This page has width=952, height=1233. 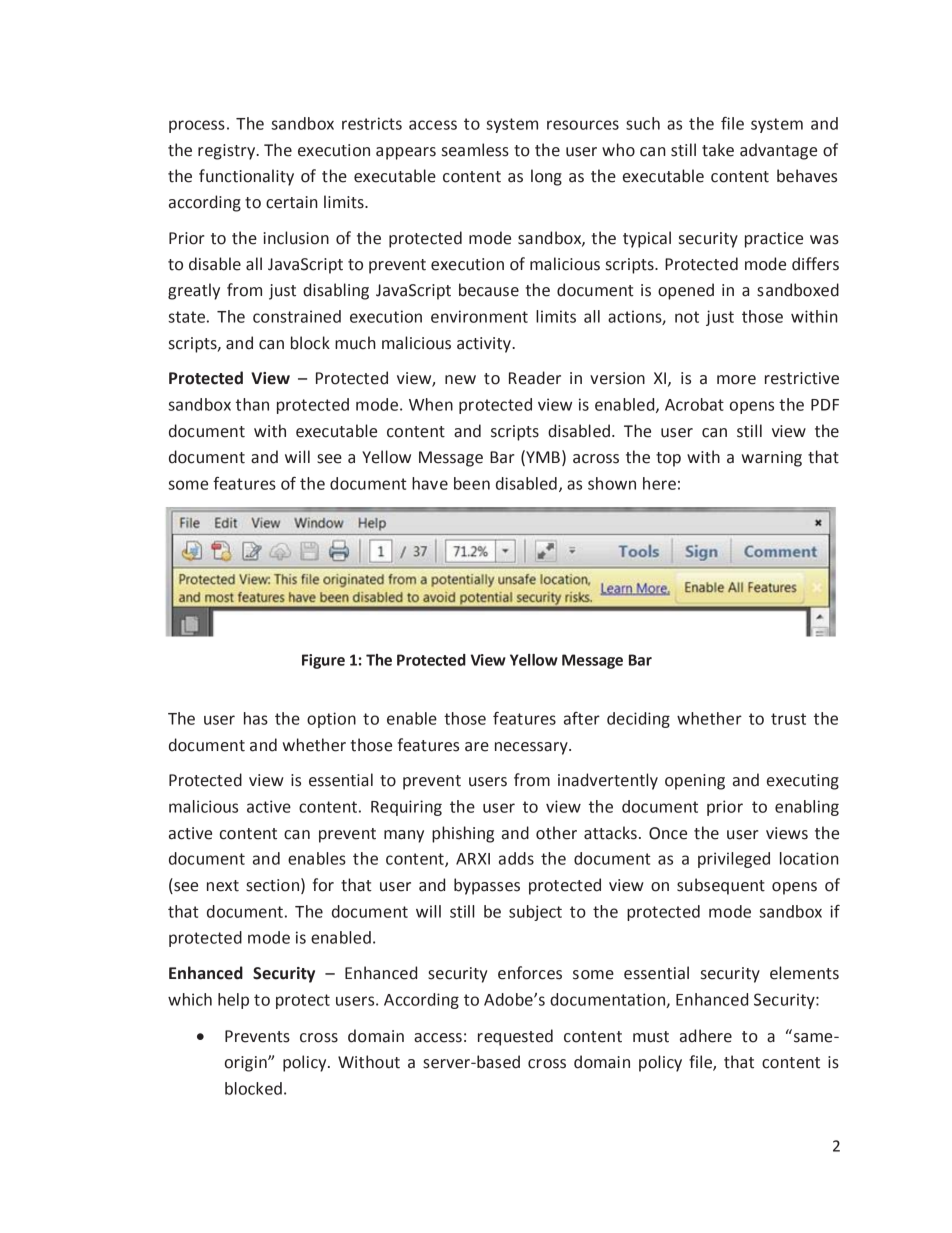 What do you see at coordinates (256, 718) in the page?
I see `has` at bounding box center [256, 718].
